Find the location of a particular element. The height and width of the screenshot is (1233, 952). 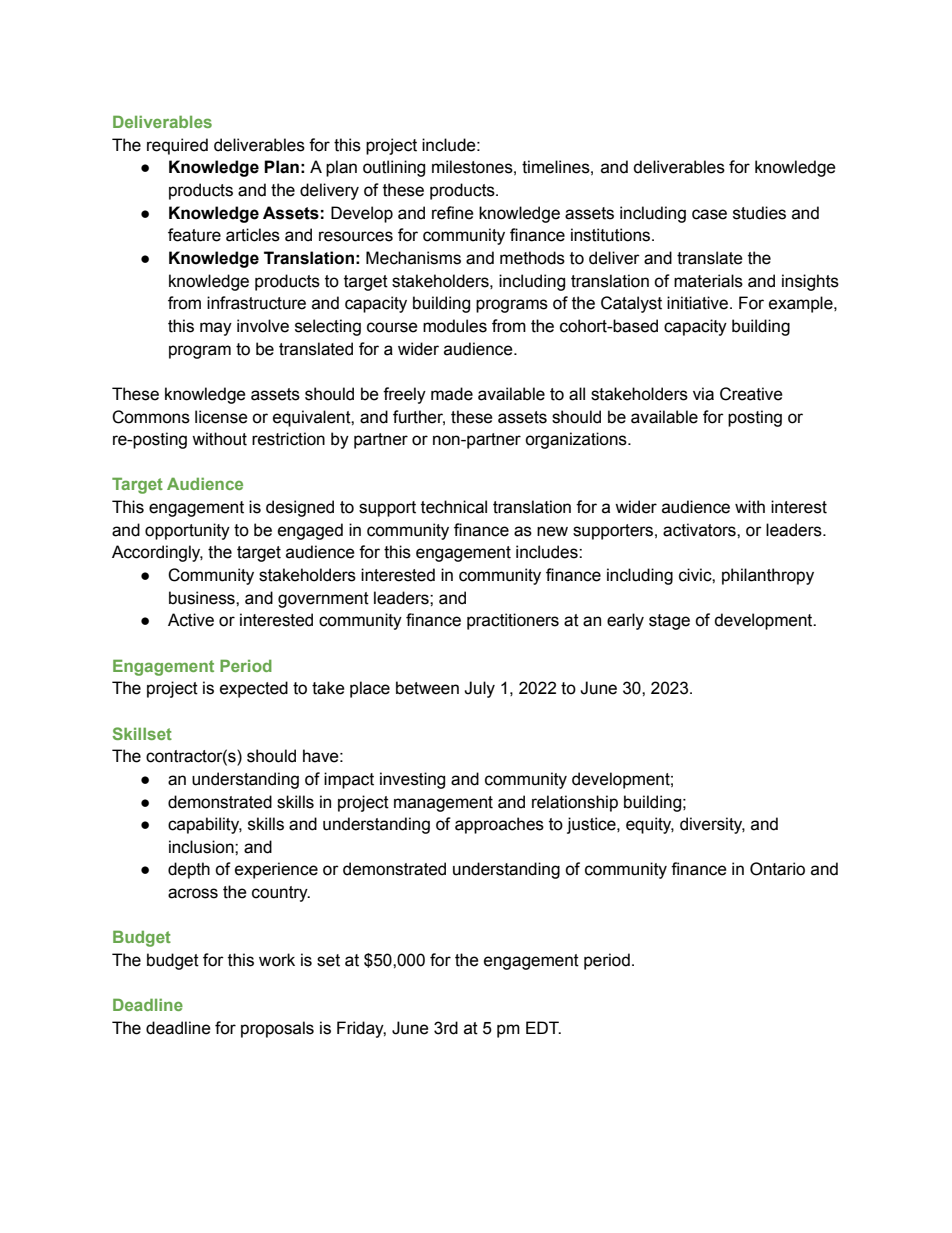

required is located at coordinates (177, 146).
